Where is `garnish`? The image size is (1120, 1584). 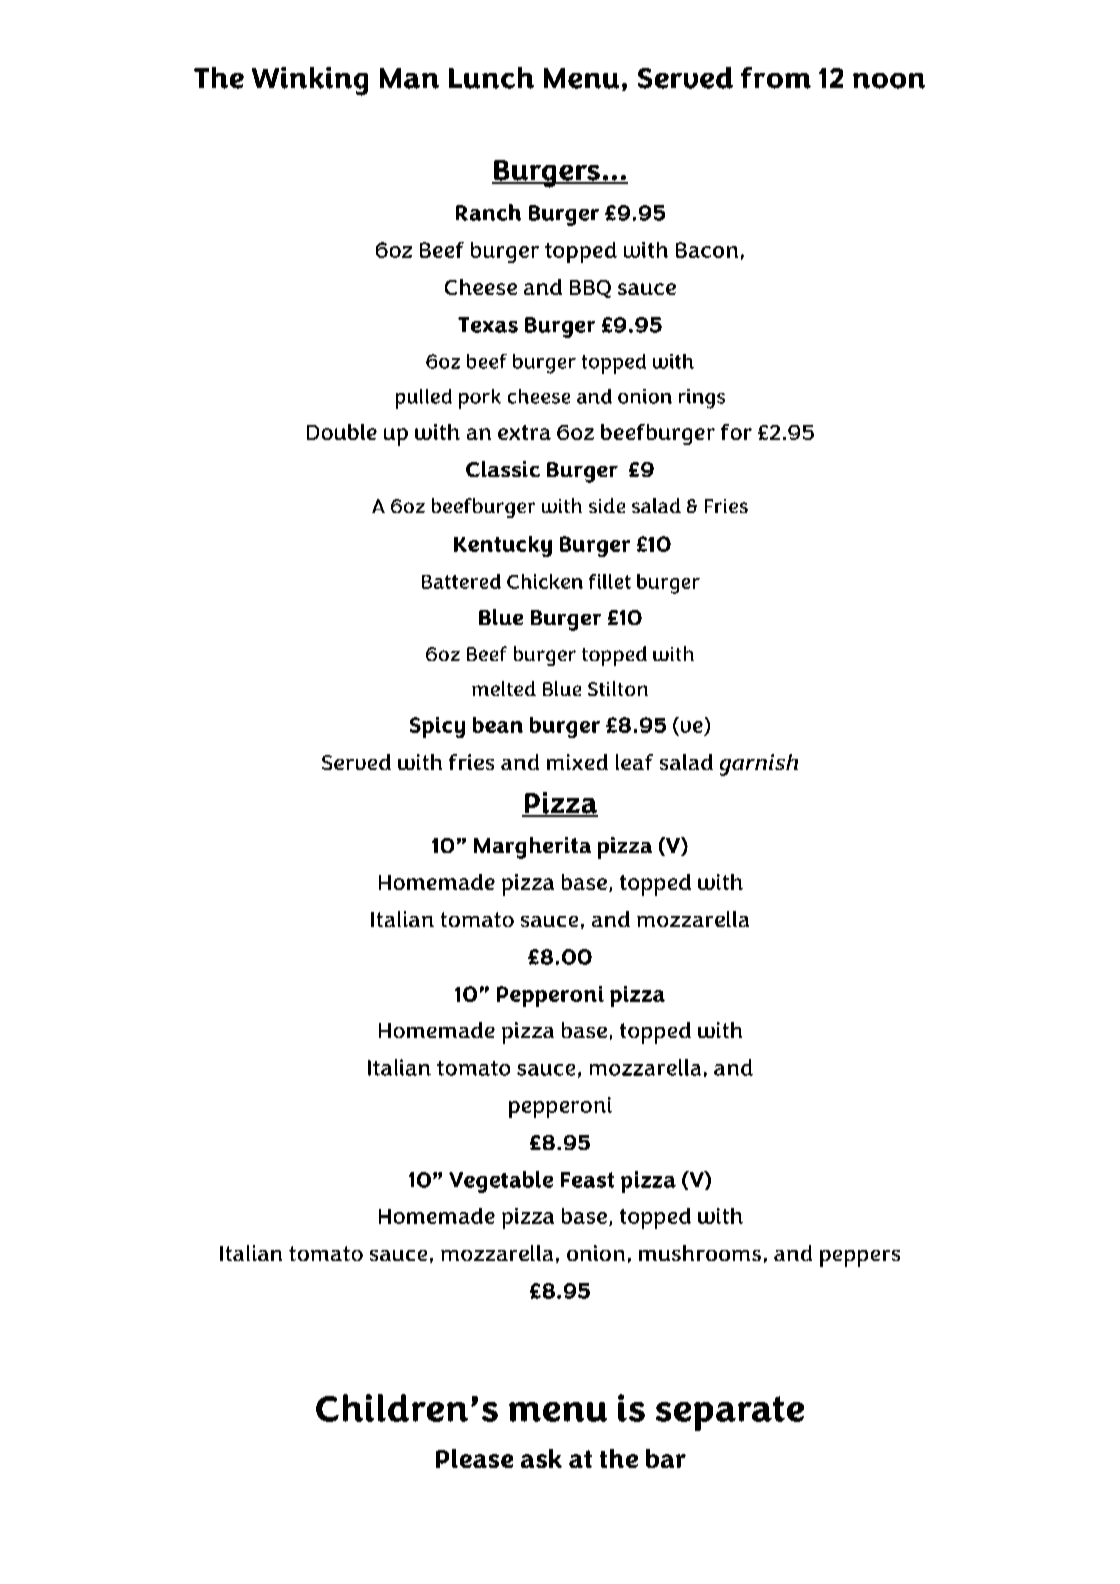
garnish is located at coordinates (759, 765).
